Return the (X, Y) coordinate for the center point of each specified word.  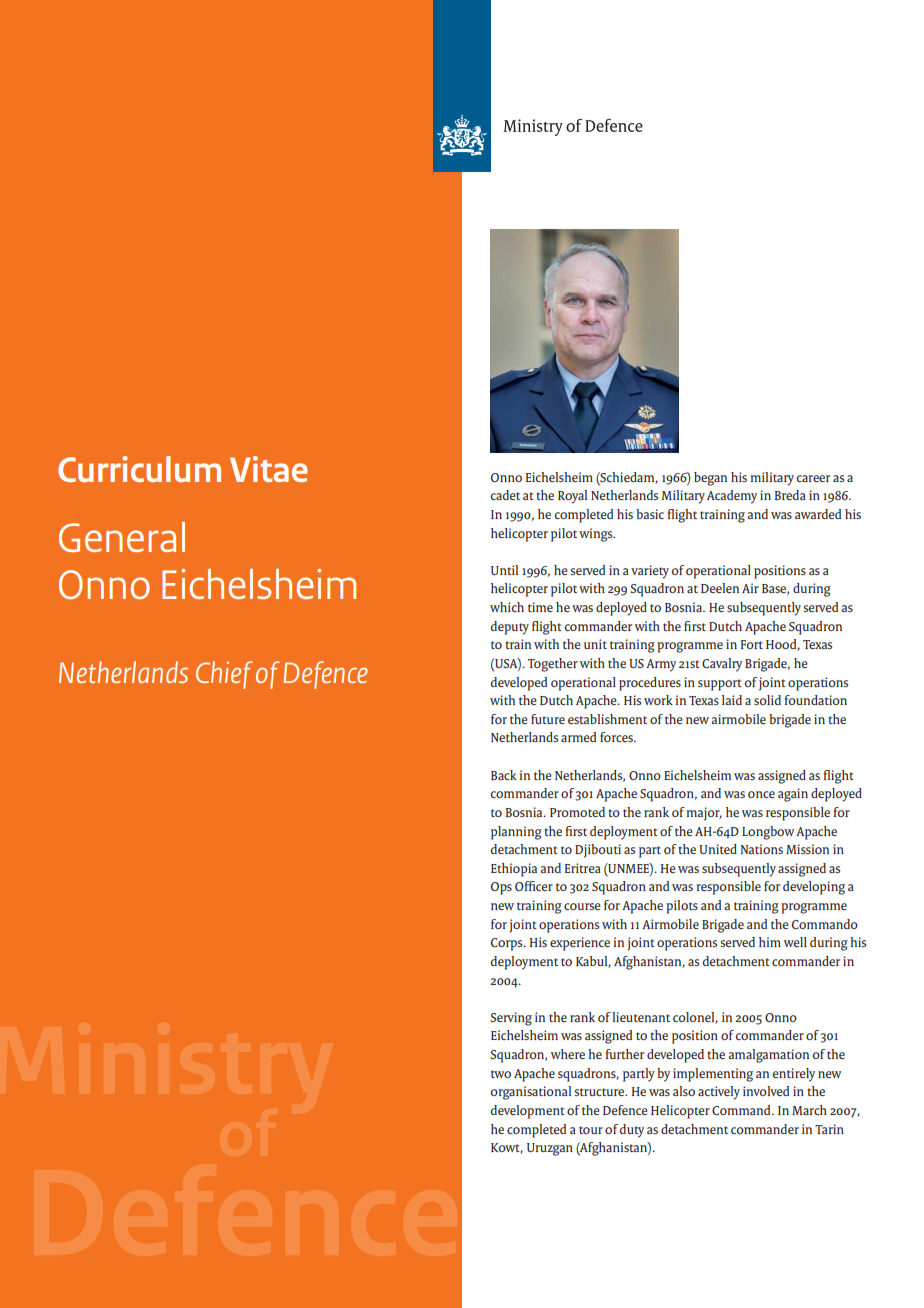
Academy (732, 497)
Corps (508, 944)
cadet (505, 495)
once (761, 794)
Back (504, 775)
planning (516, 833)
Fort (752, 644)
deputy (510, 628)
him (770, 942)
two (501, 1074)
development (528, 1112)
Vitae (269, 469)
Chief (224, 675)
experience (580, 944)
